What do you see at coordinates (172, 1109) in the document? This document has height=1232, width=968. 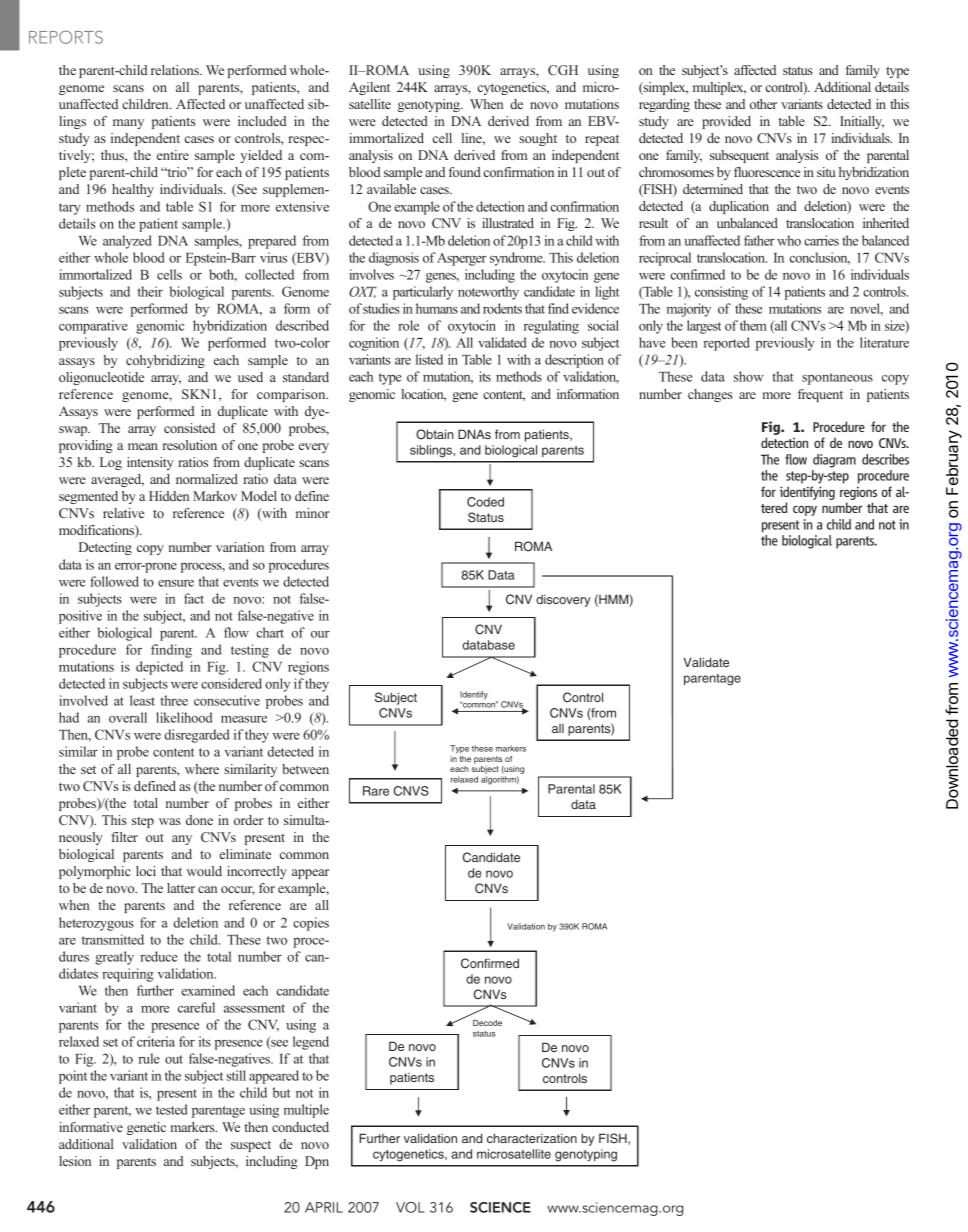 I see `tested` at bounding box center [172, 1109].
